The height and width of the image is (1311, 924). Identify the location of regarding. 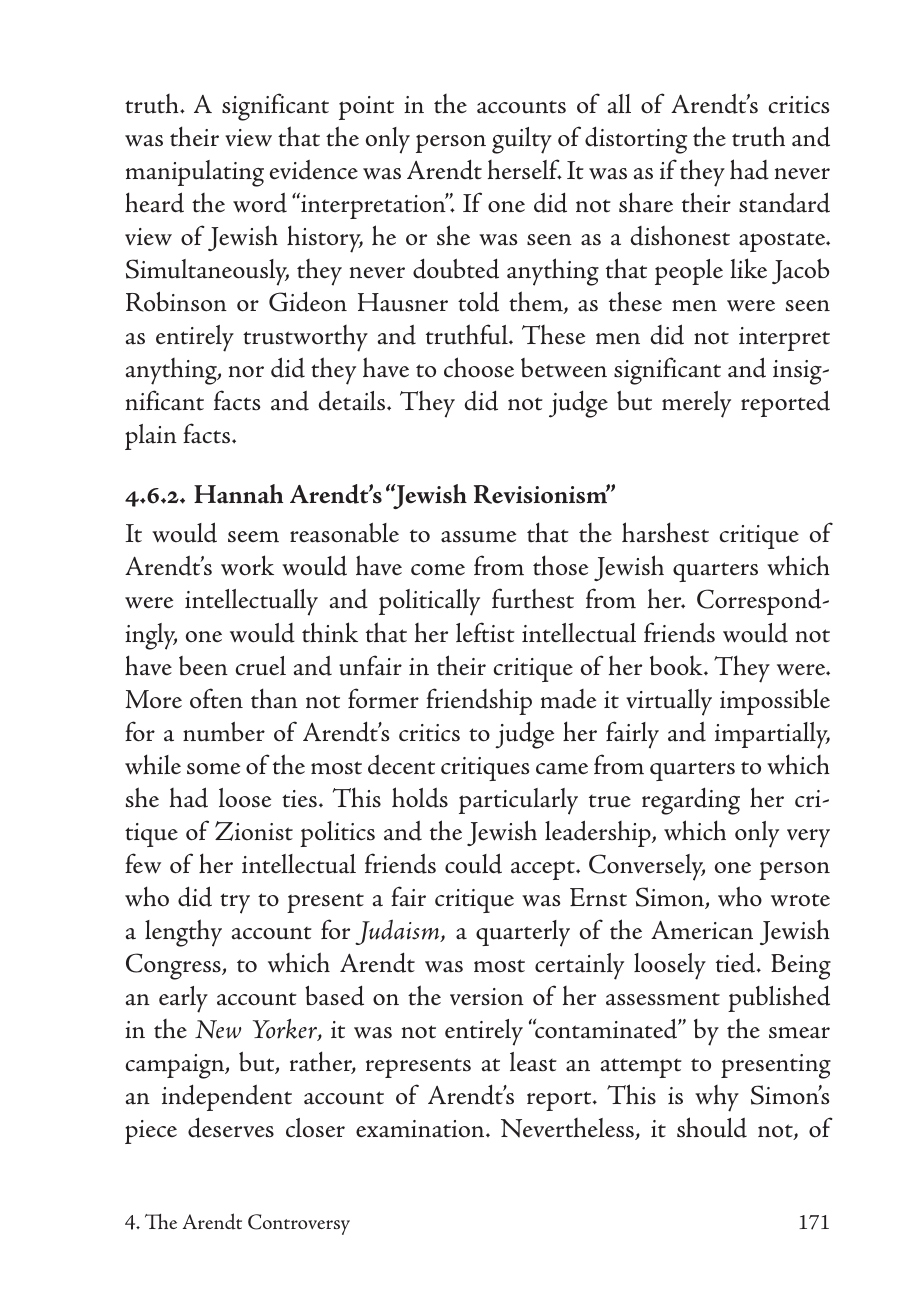
(691, 801).
